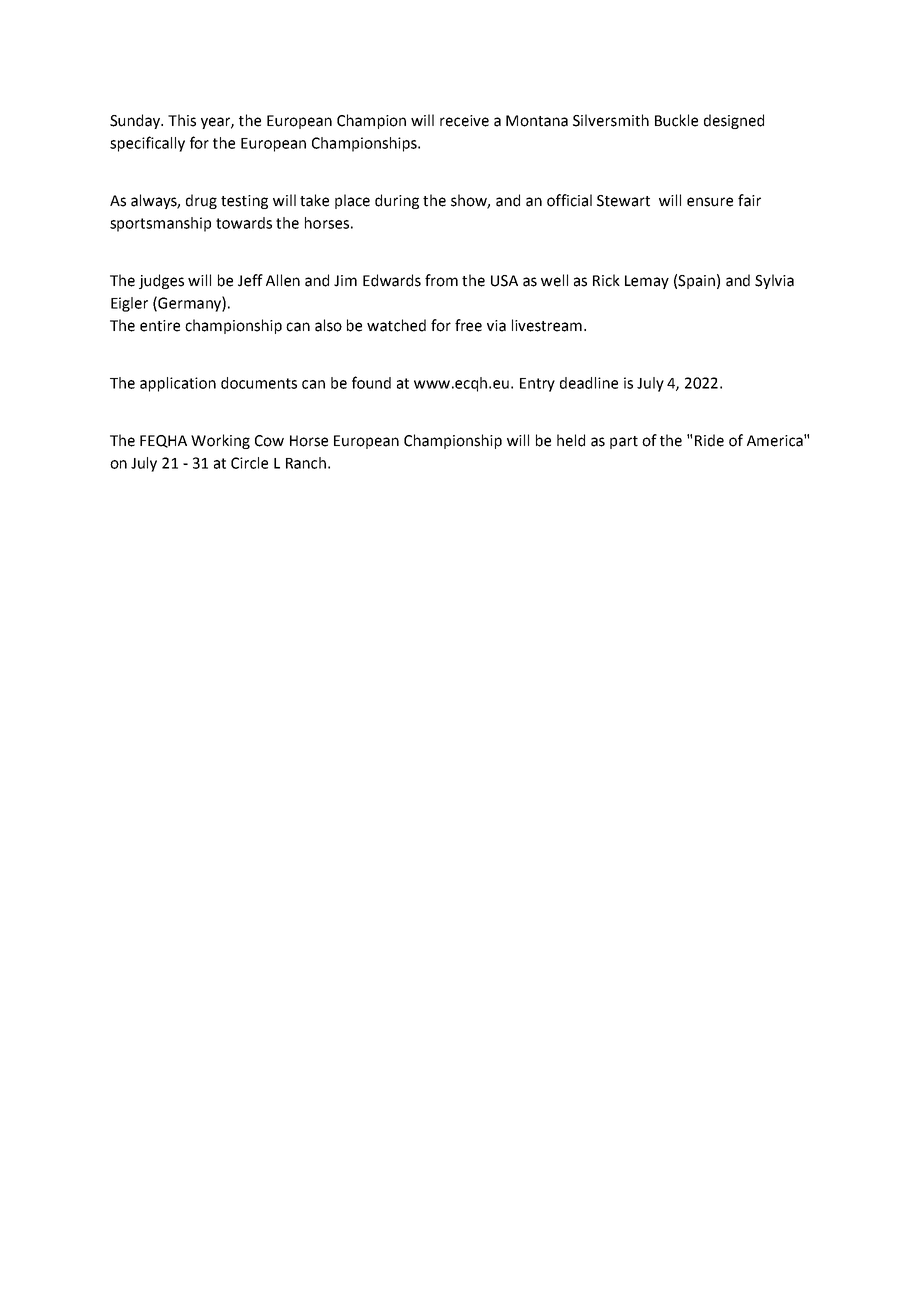 The image size is (924, 1308). Describe the element at coordinates (734, 121) in the screenshot. I see `designed` at that location.
